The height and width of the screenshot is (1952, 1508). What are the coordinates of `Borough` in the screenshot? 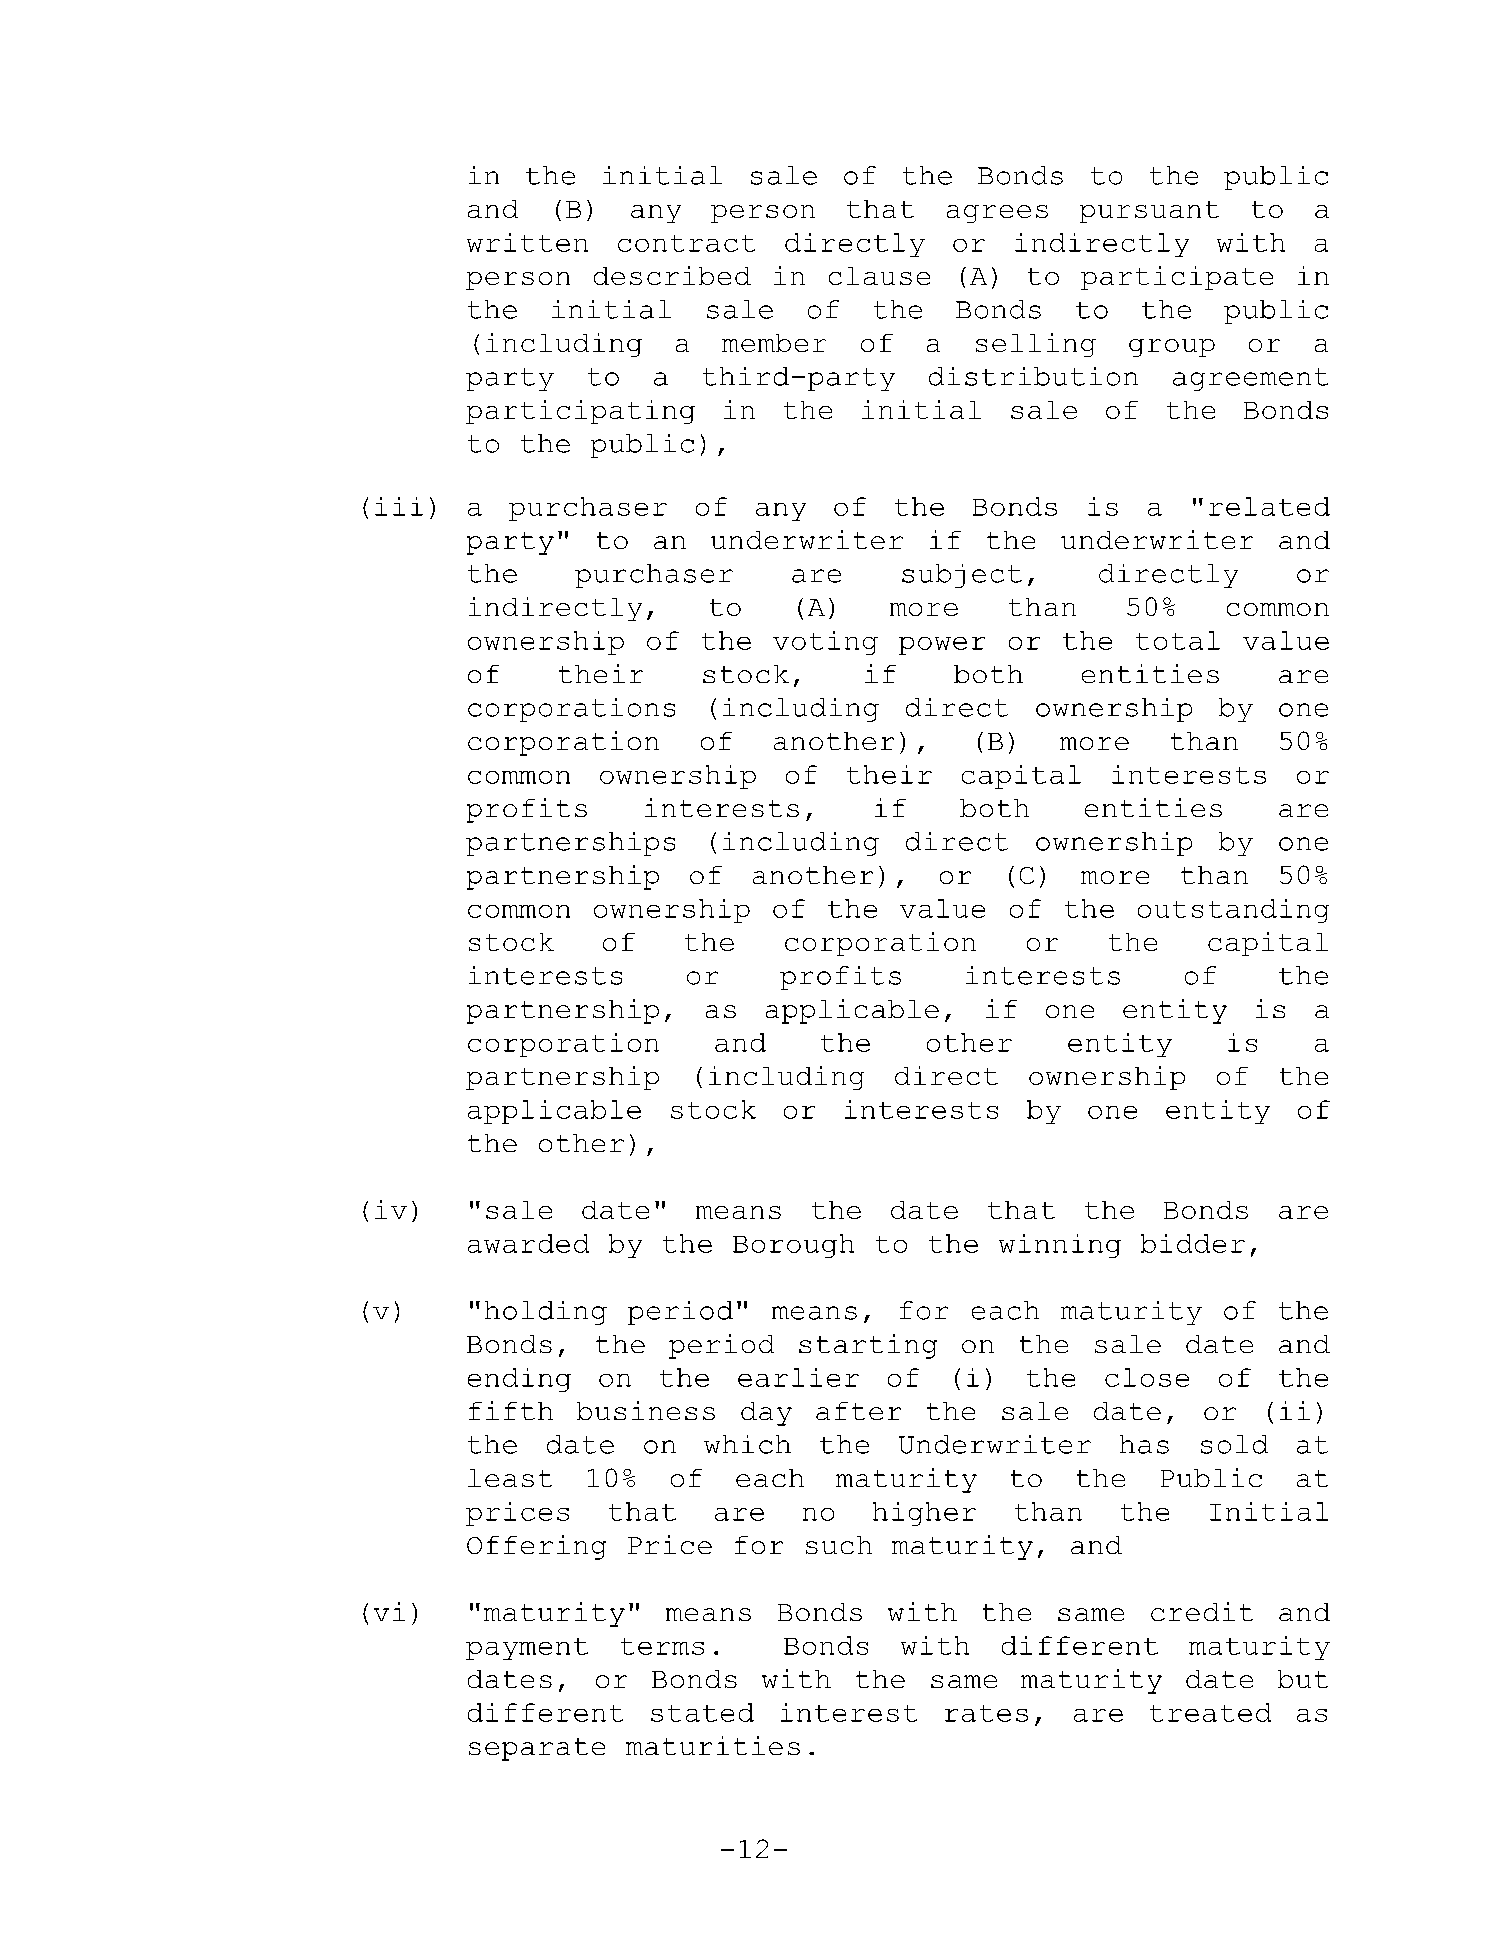 It's located at (793, 1246).
